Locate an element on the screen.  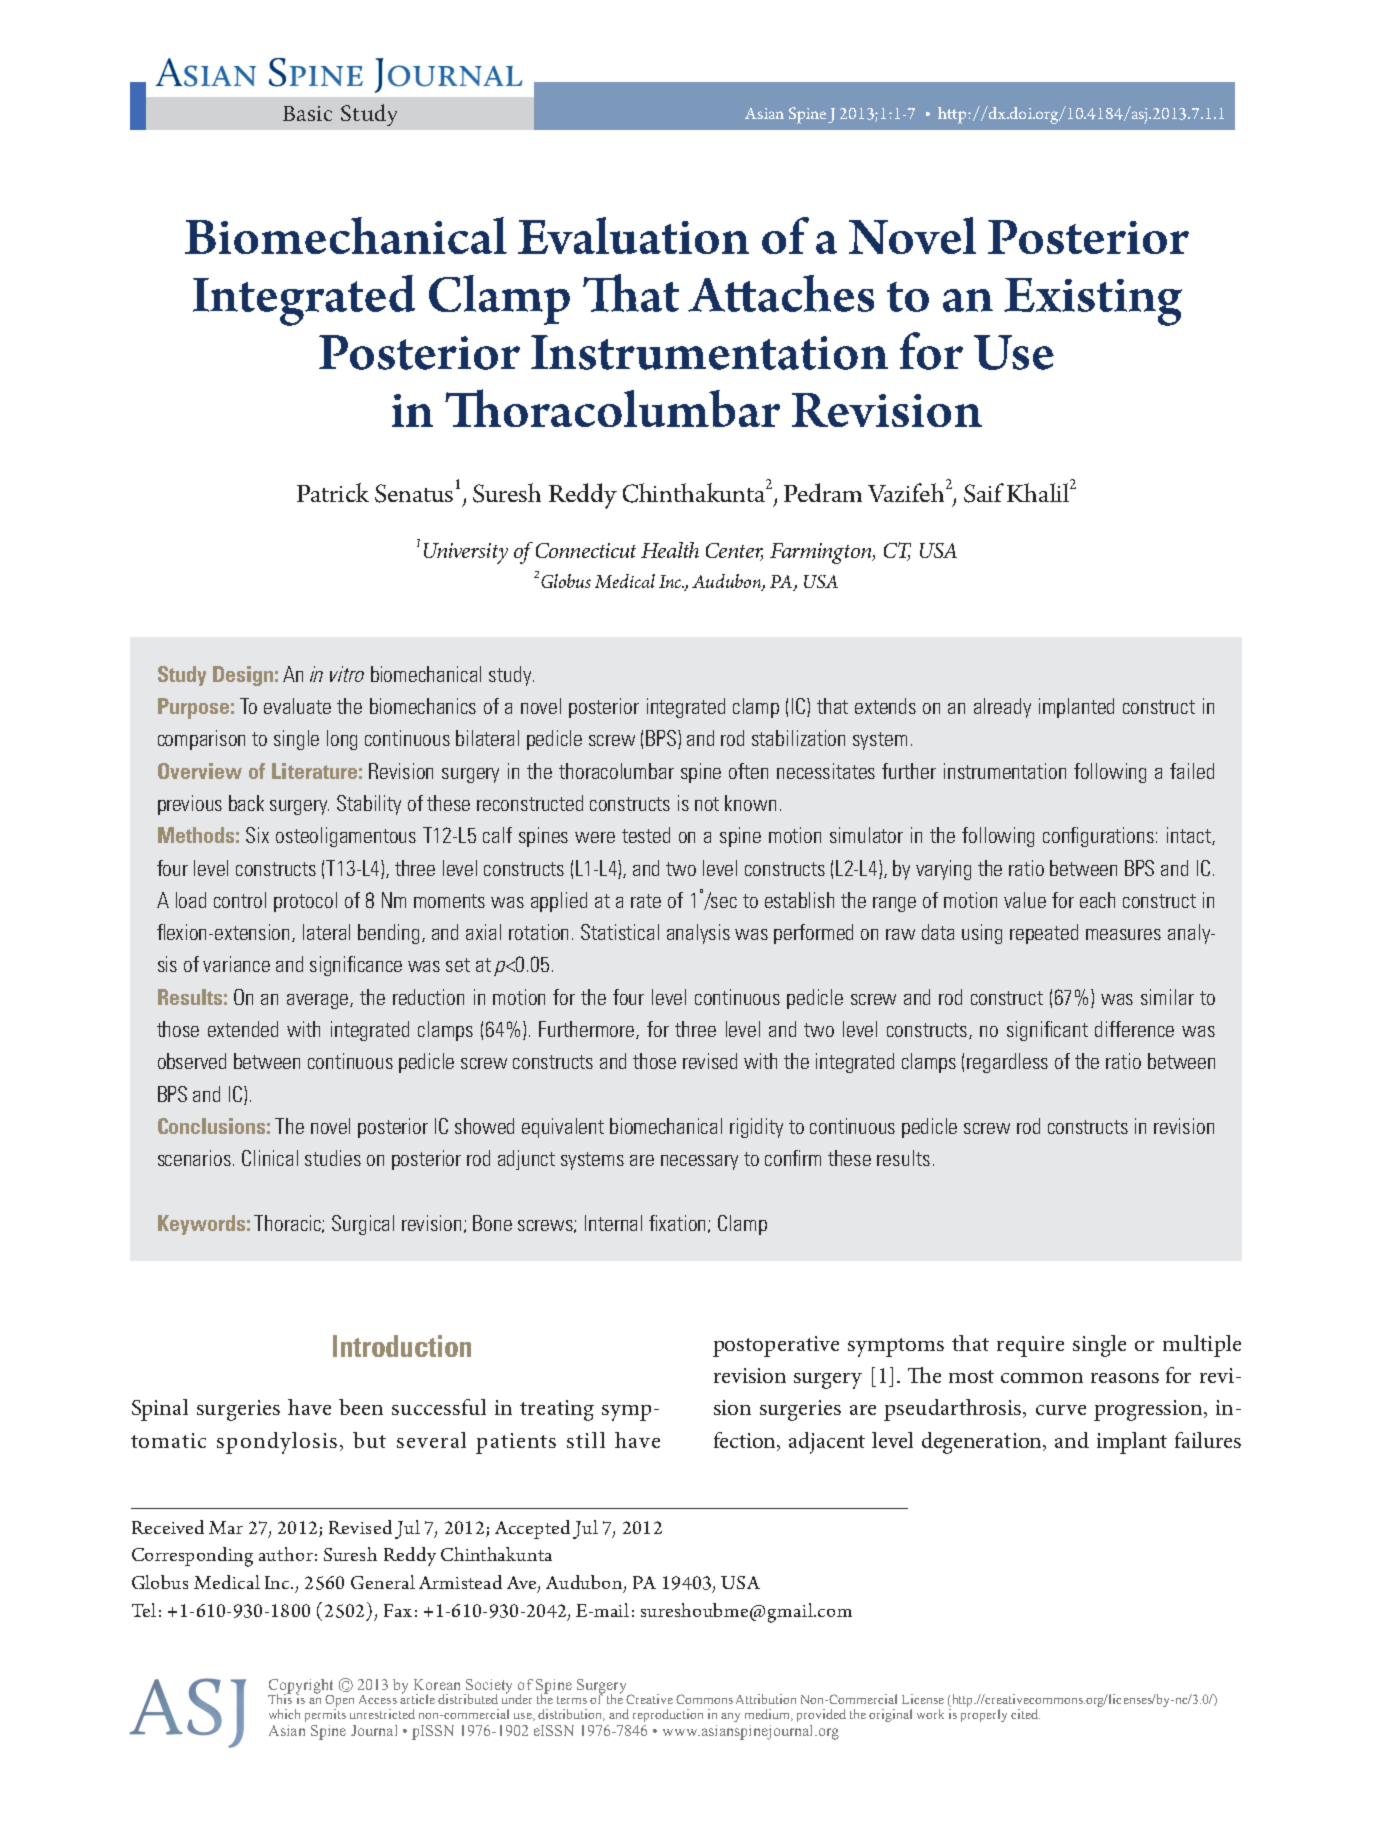
Copyright is located at coordinates (300, 1687).
